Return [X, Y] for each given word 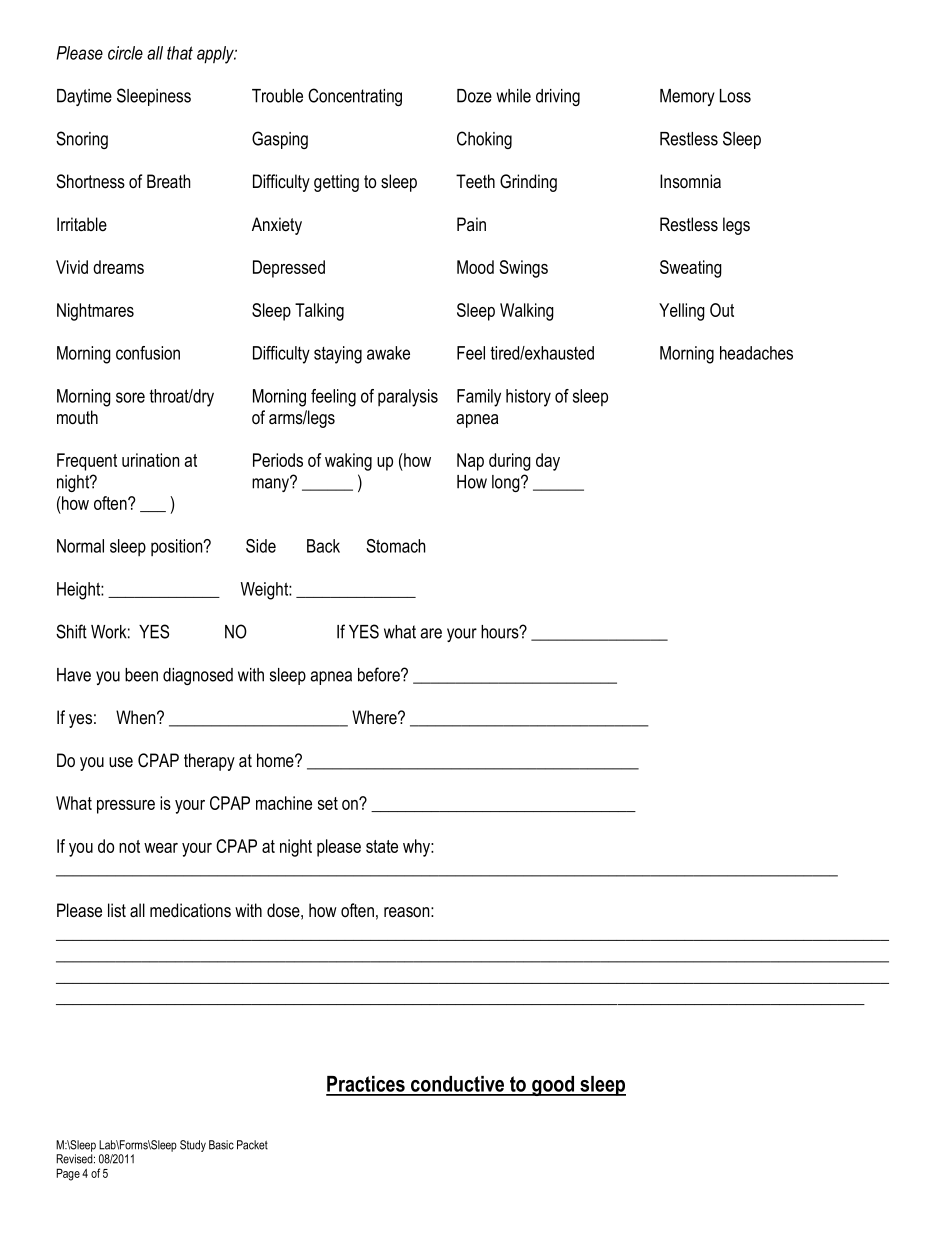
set [328, 803]
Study [193, 1146]
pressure [126, 807]
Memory [687, 97]
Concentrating [355, 97]
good [553, 1086]
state [382, 846]
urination [150, 460]
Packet [252, 1145]
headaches [756, 353]
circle [125, 53]
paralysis [408, 398]
